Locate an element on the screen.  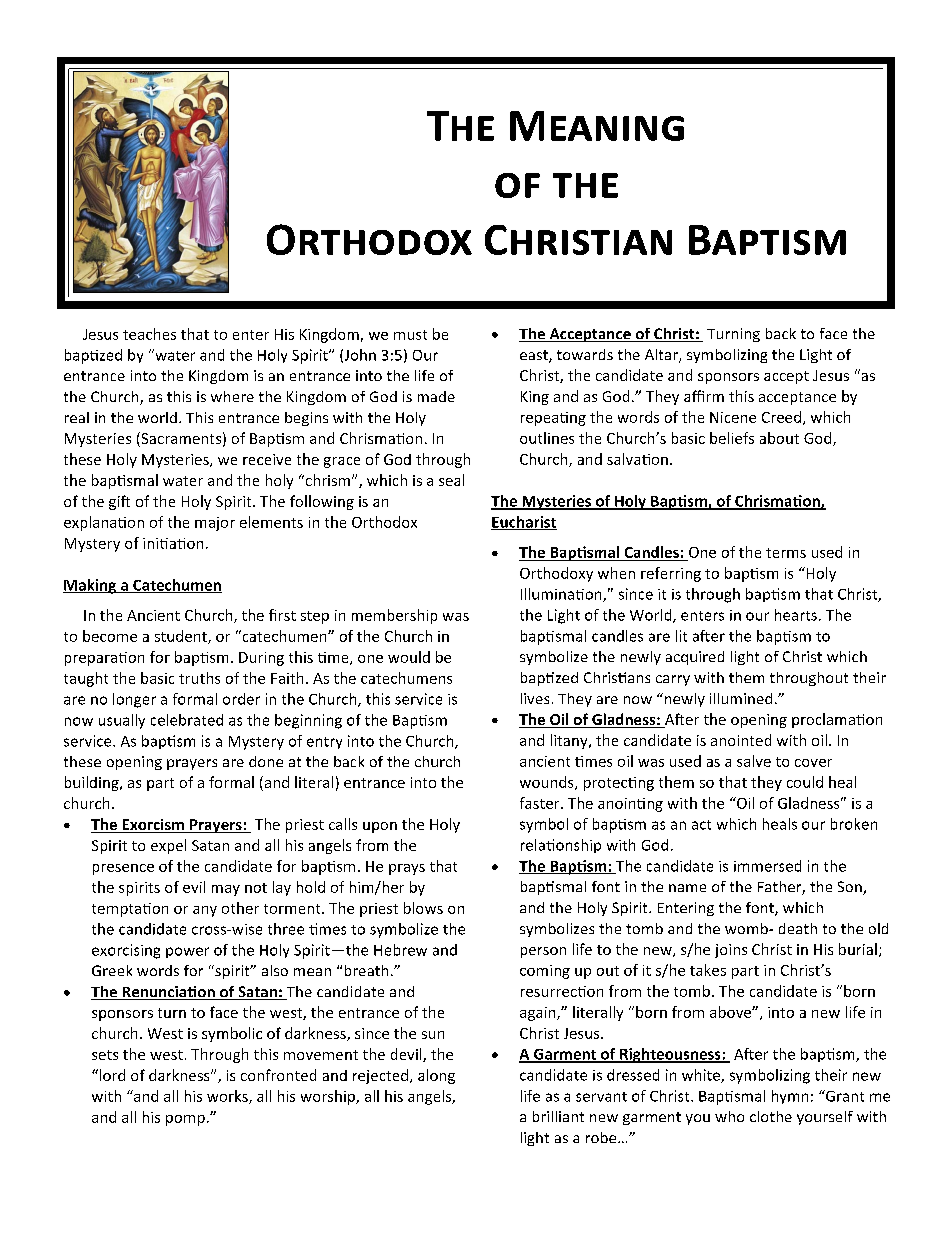
power is located at coordinates (187, 952).
